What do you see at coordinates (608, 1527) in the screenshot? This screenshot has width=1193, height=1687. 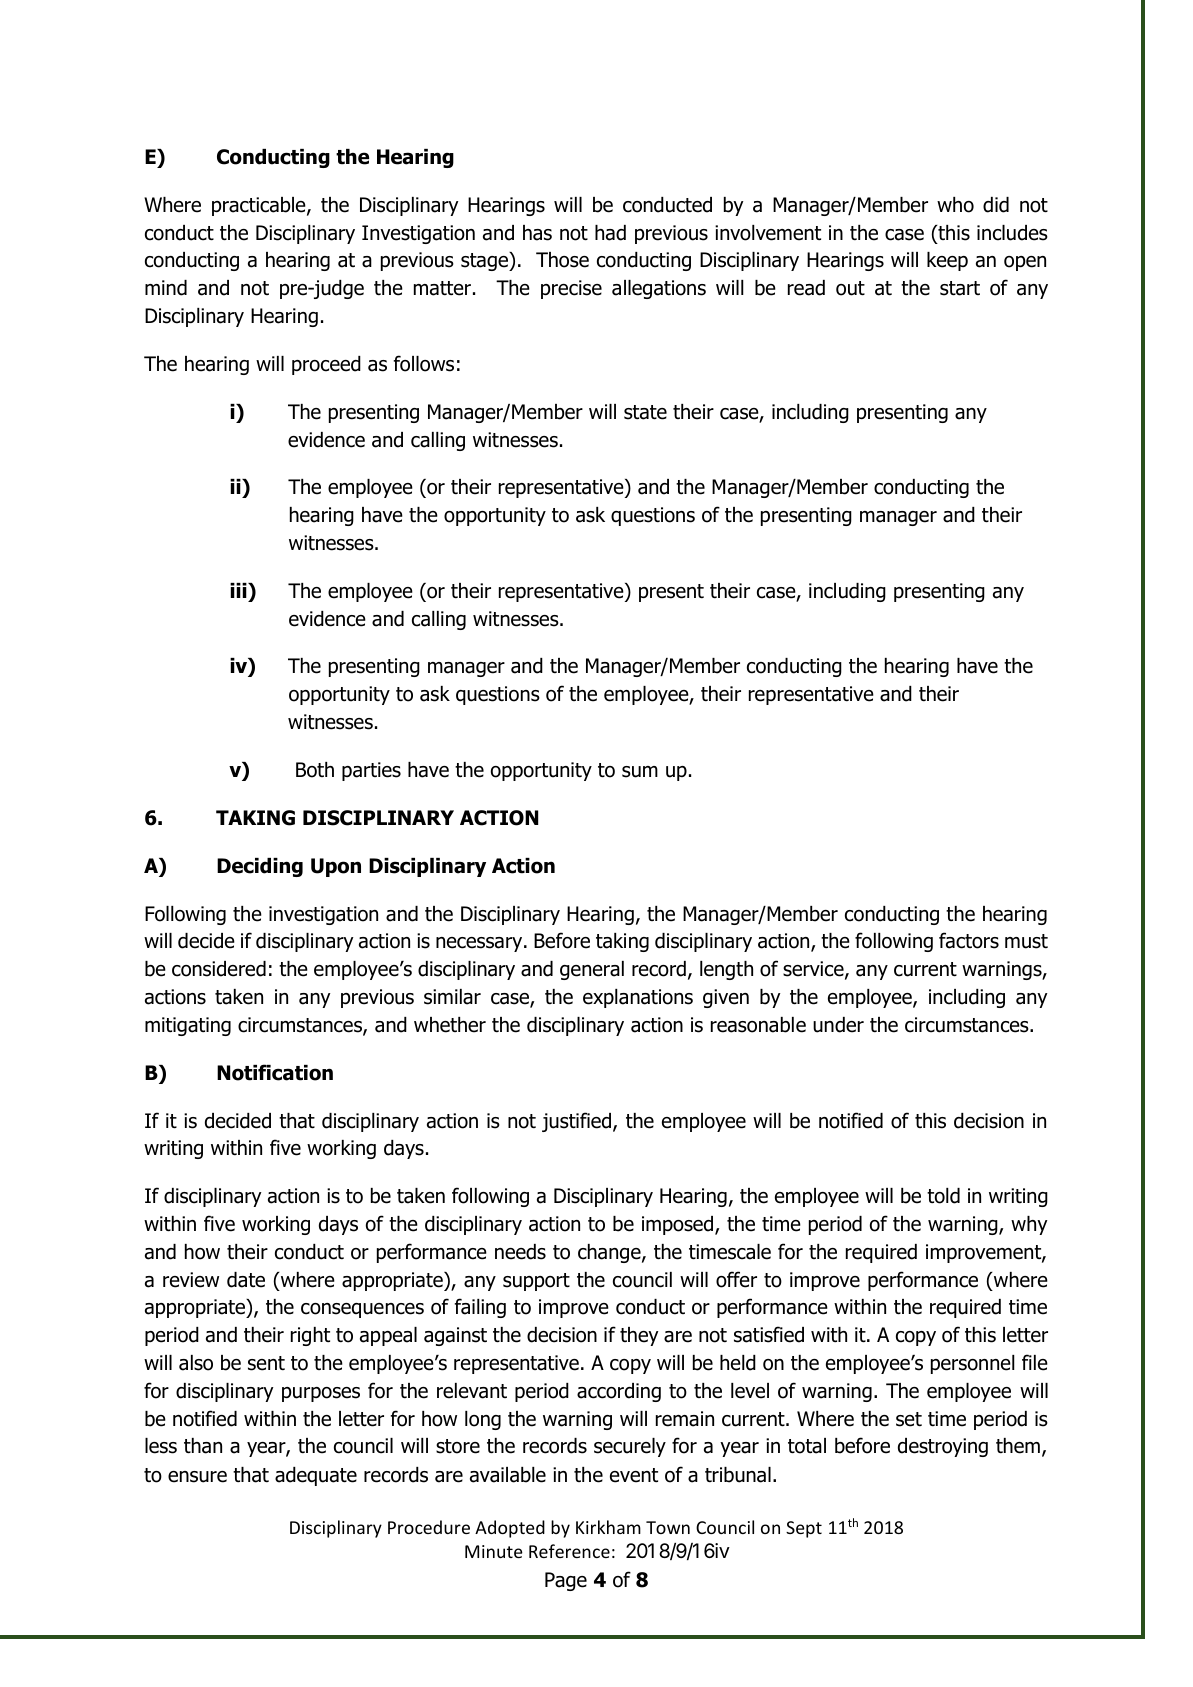 I see `Kirkham` at bounding box center [608, 1527].
